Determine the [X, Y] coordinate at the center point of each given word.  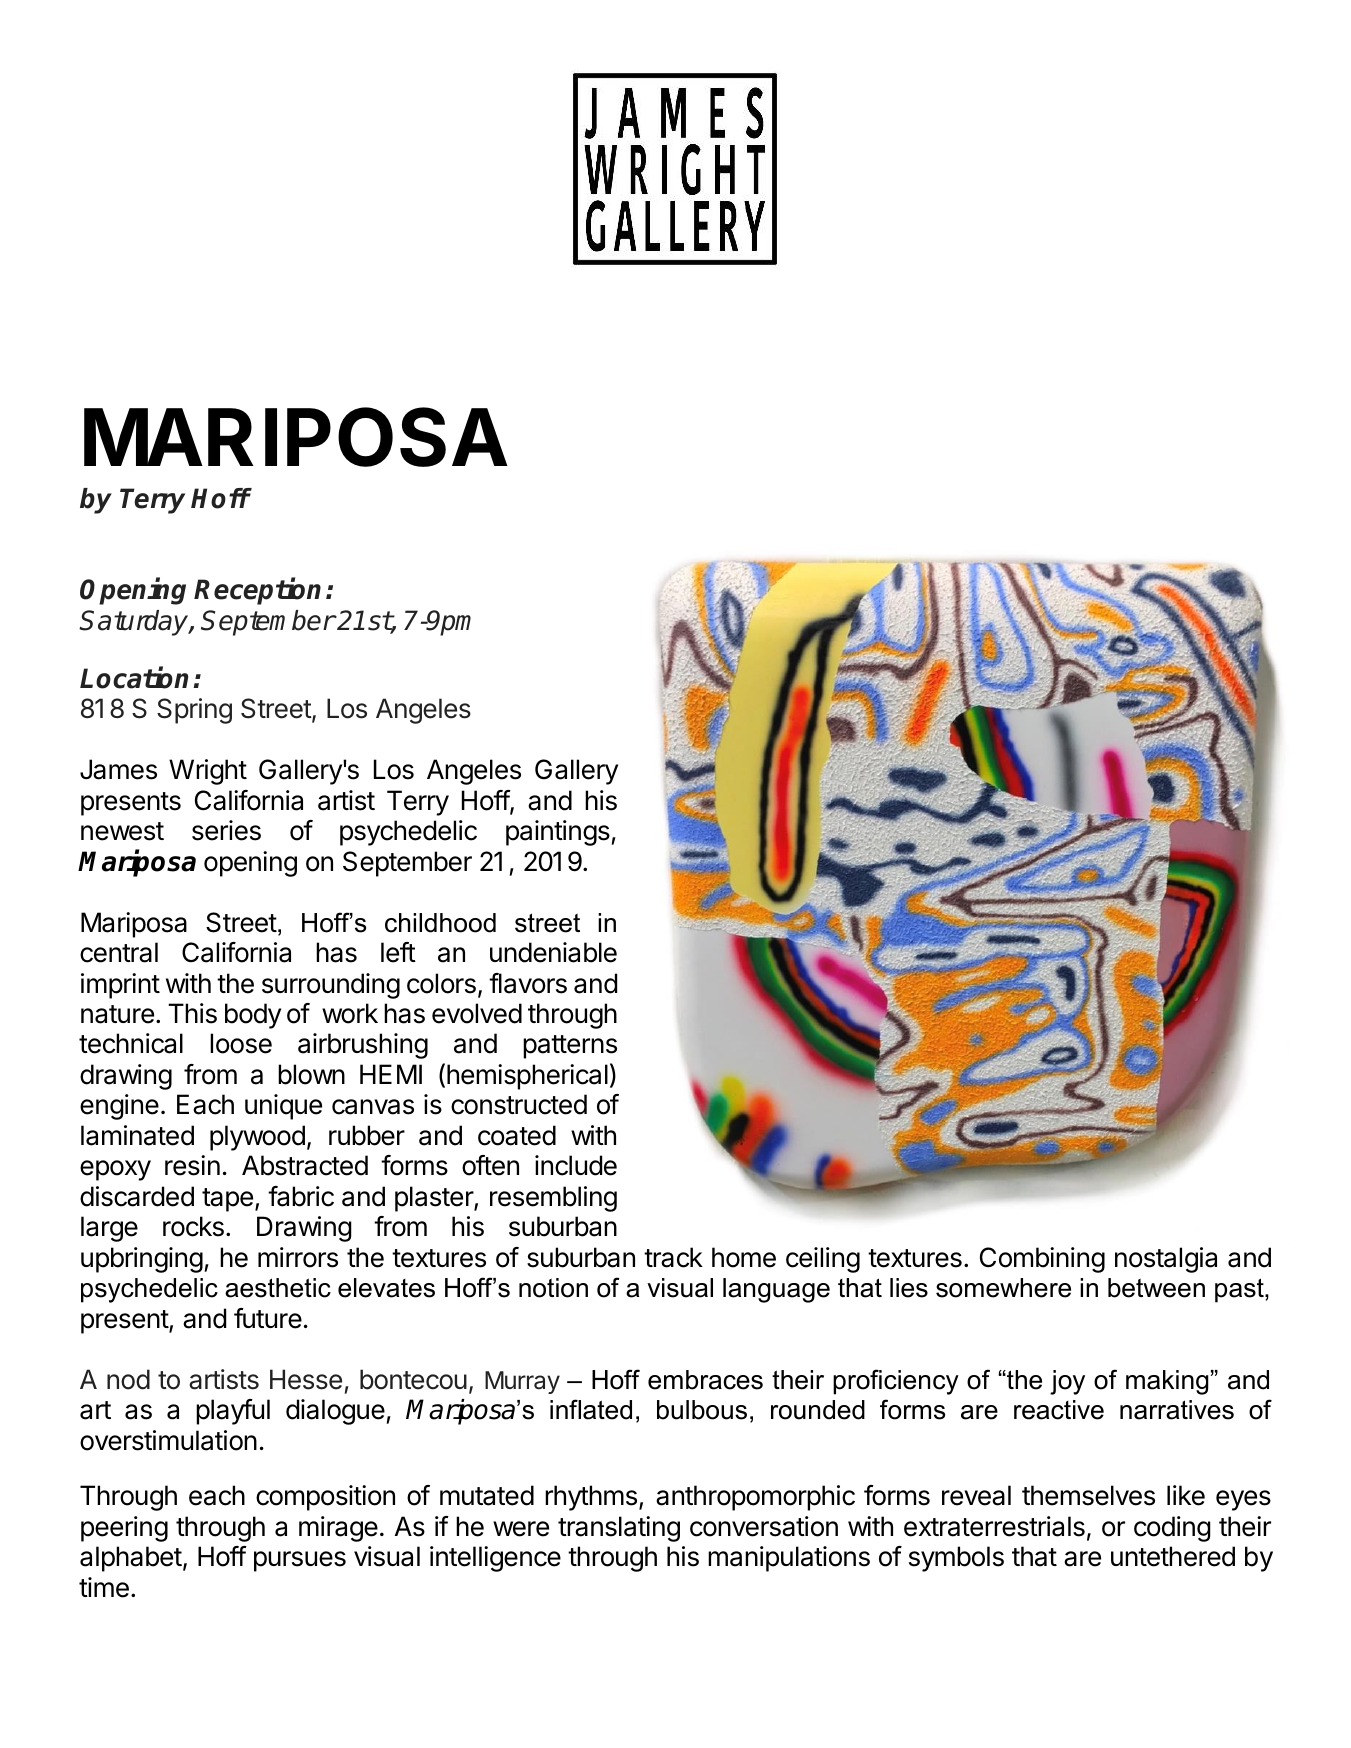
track [673, 1257]
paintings [558, 833]
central [119, 952]
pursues [300, 1561]
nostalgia [1166, 1260]
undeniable [553, 952]
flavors [528, 983]
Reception [257, 591]
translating [619, 1529]
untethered [1173, 1556]
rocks [193, 1226]
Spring [194, 711]
